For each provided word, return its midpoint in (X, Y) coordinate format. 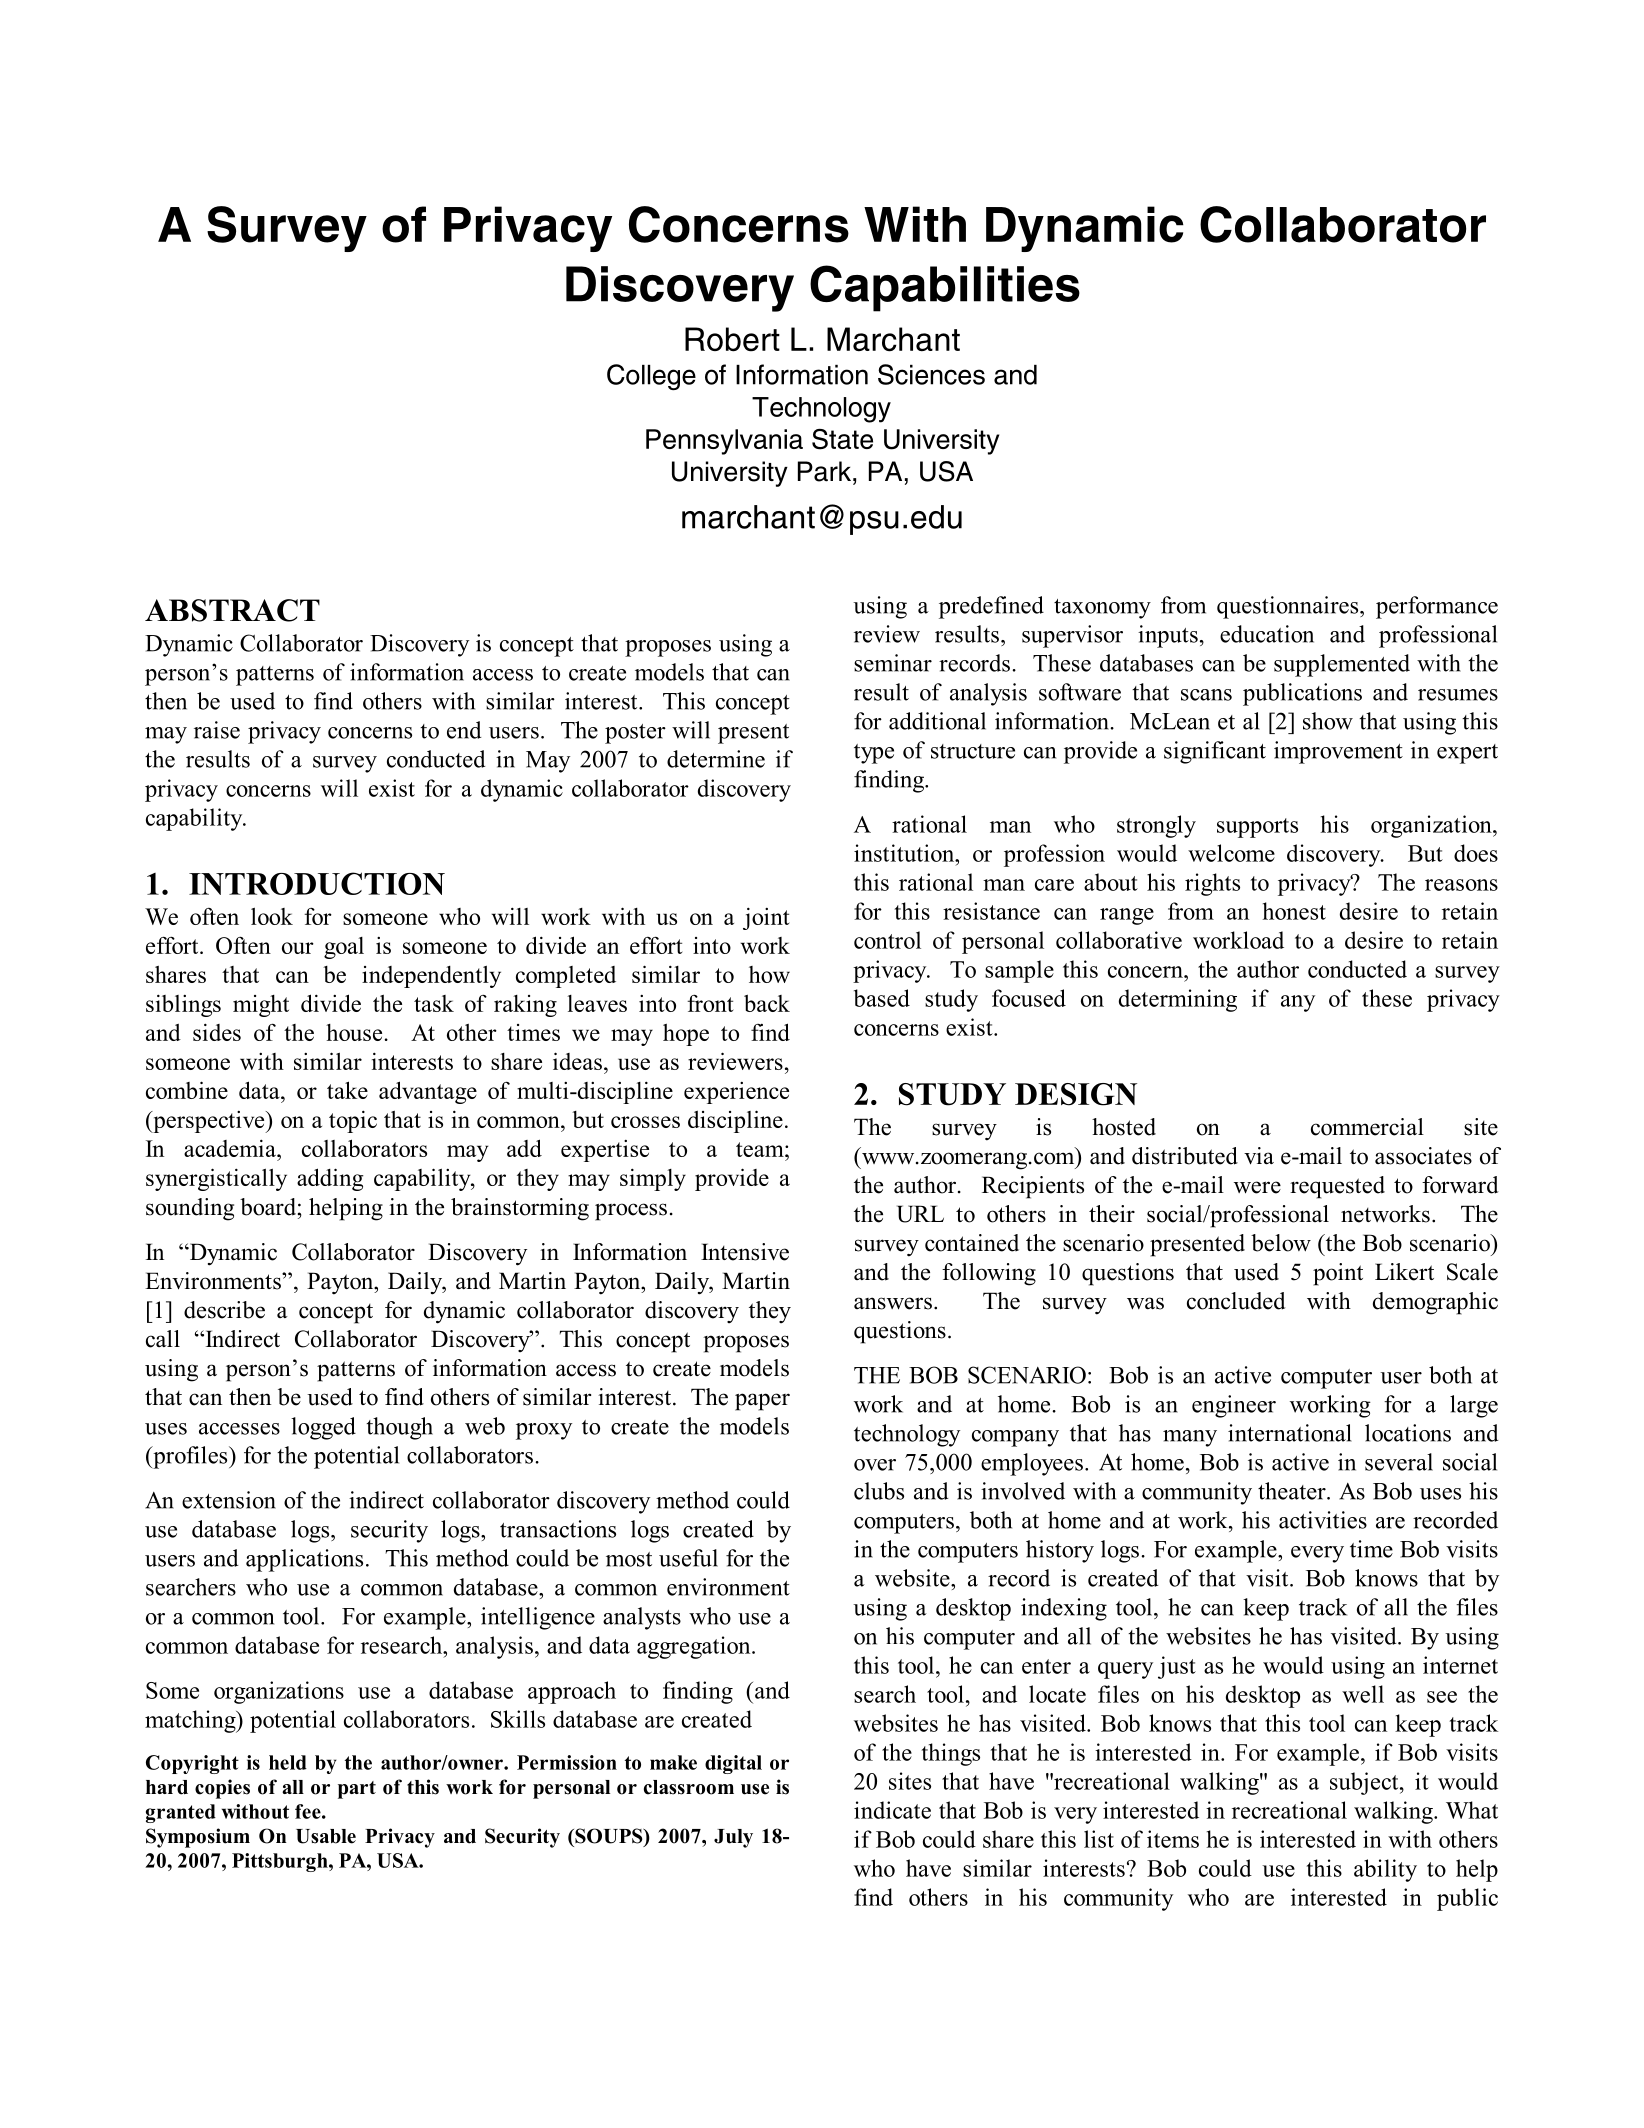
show (1328, 721)
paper (762, 1402)
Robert (732, 339)
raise (217, 730)
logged (323, 1428)
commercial (1367, 1127)
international (1290, 1433)
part (357, 1790)
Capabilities (945, 288)
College (651, 377)
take (347, 1090)
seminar (893, 663)
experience (736, 1093)
